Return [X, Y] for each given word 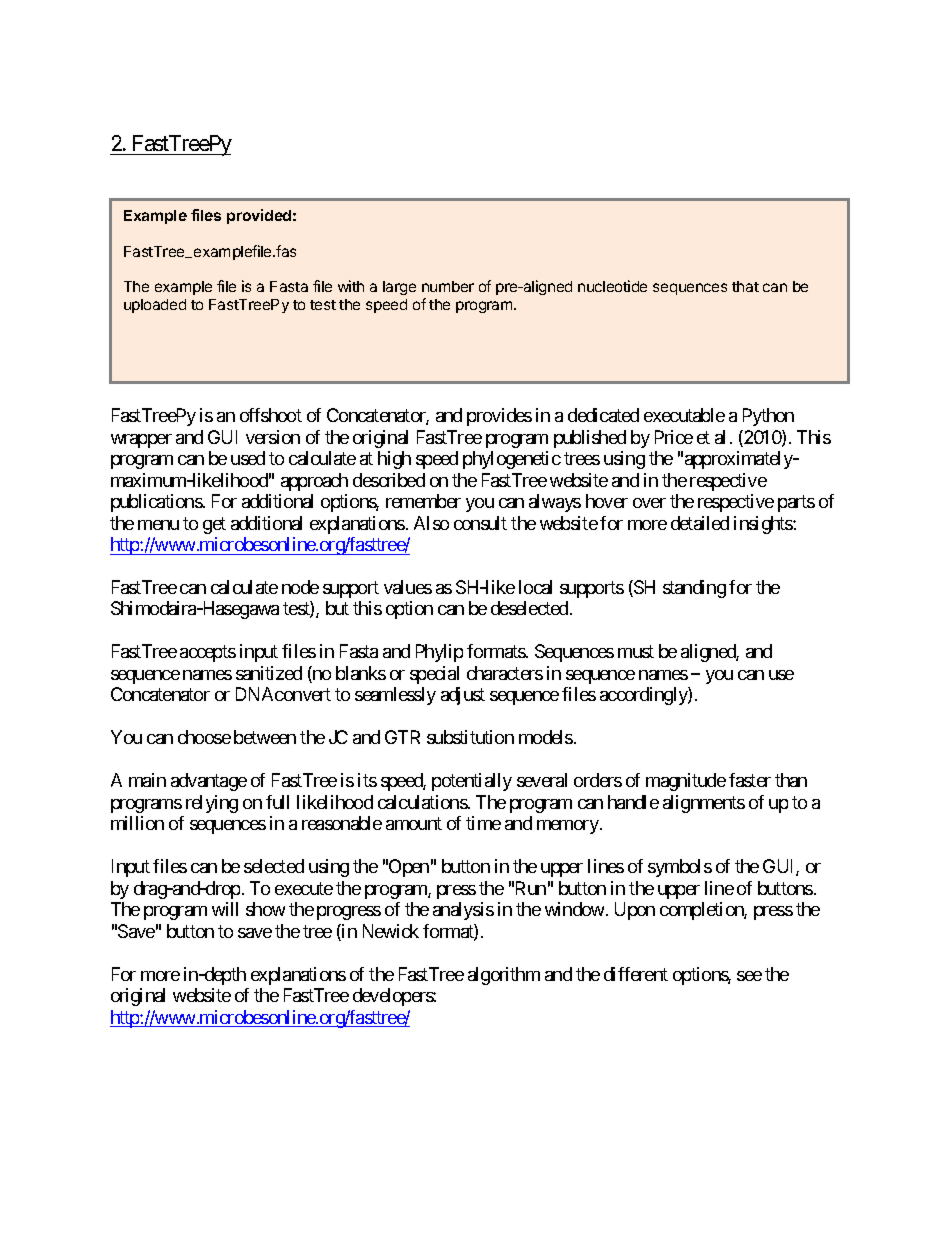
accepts [208, 654]
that [745, 286]
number [448, 286]
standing [694, 589]
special [434, 675]
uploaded [155, 306]
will [225, 909]
